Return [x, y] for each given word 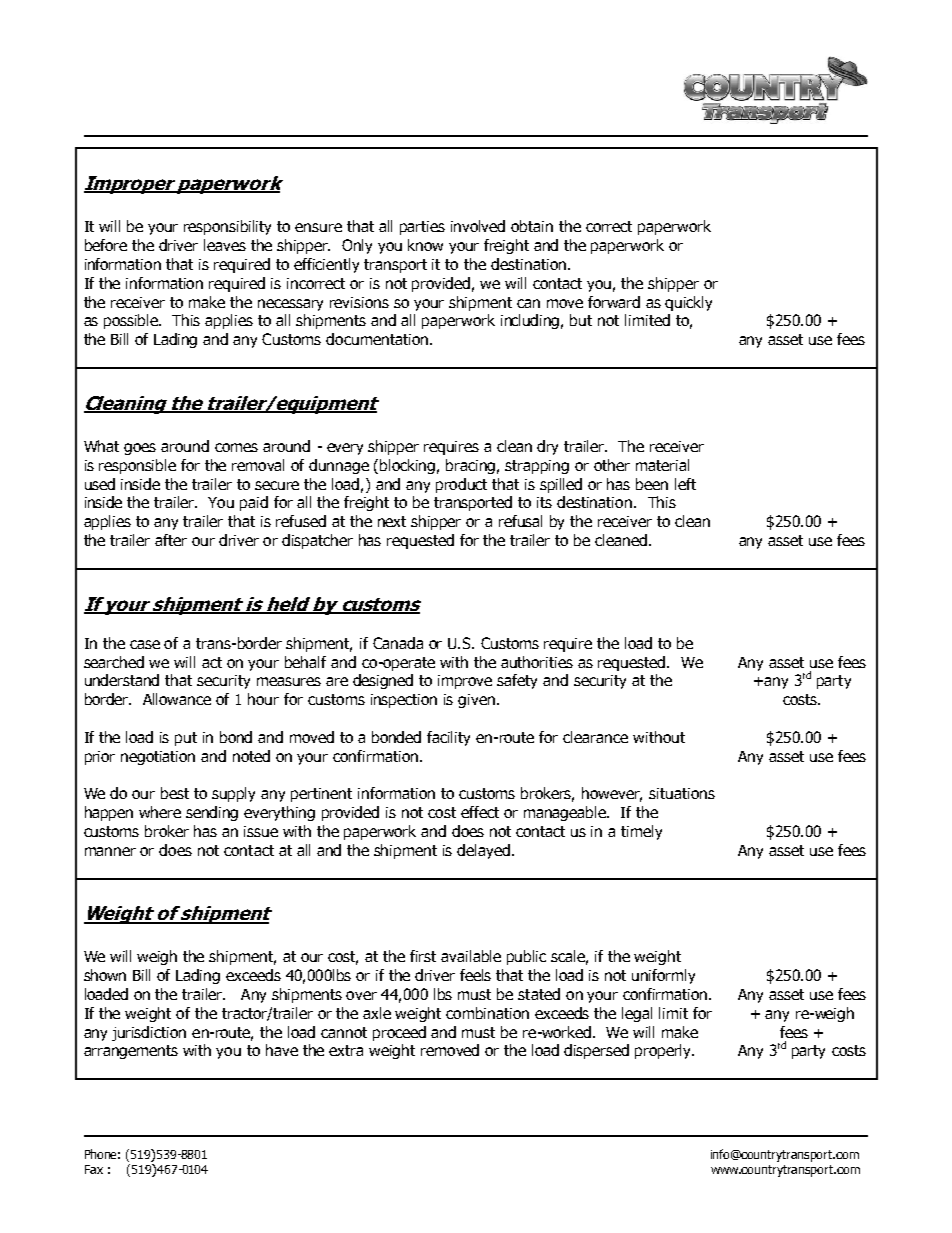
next [392, 521]
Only [357, 246]
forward [614, 302]
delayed [483, 851]
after [171, 540]
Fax [94, 1169]
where [160, 812]
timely [641, 832]
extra [346, 1050]
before [106, 245]
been [652, 484]
